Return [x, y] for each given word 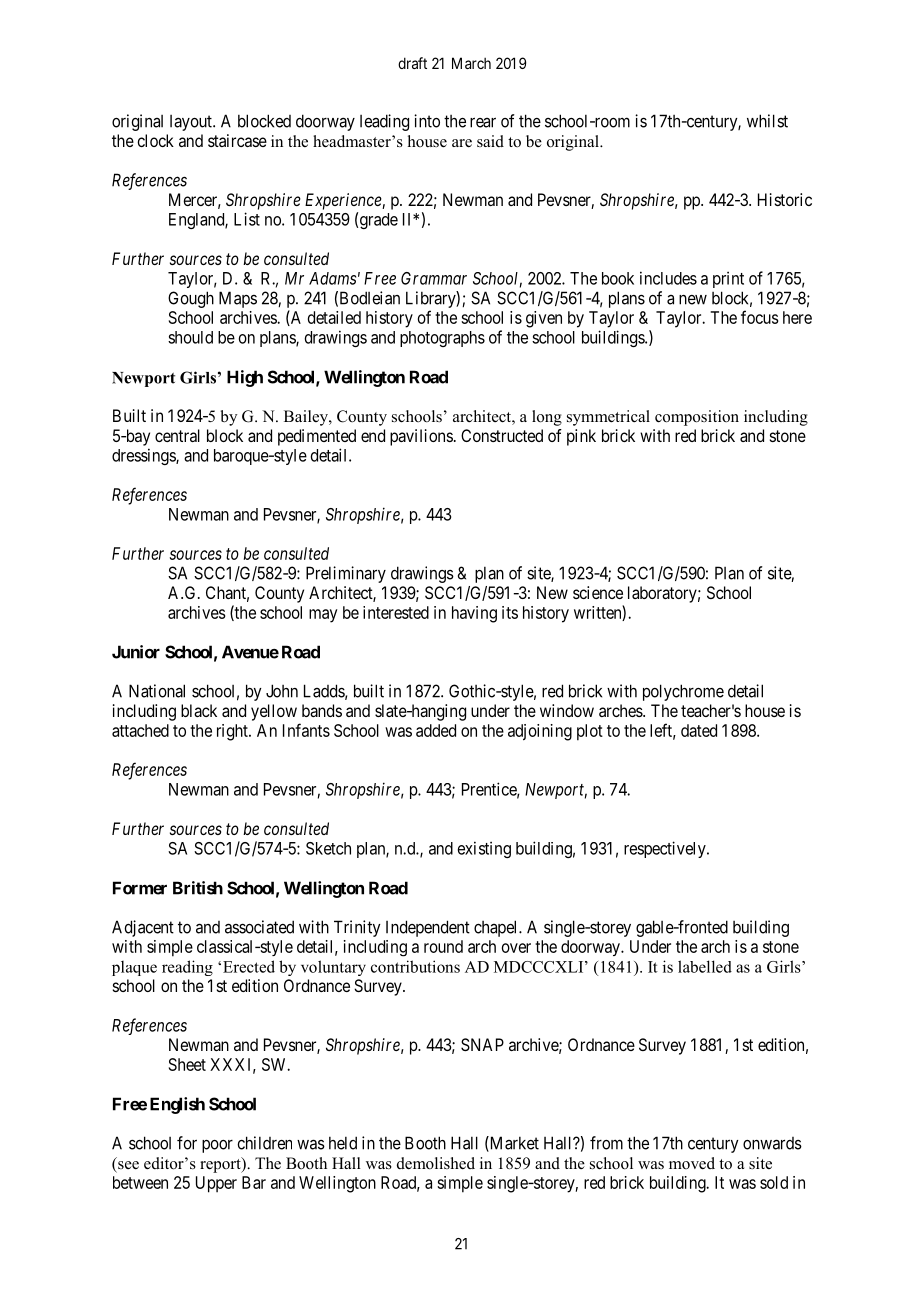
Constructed [502, 435]
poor [217, 1146]
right [233, 732]
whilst [767, 121]
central [177, 435]
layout [192, 123]
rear [483, 122]
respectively [666, 849]
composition [697, 418]
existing [484, 849]
